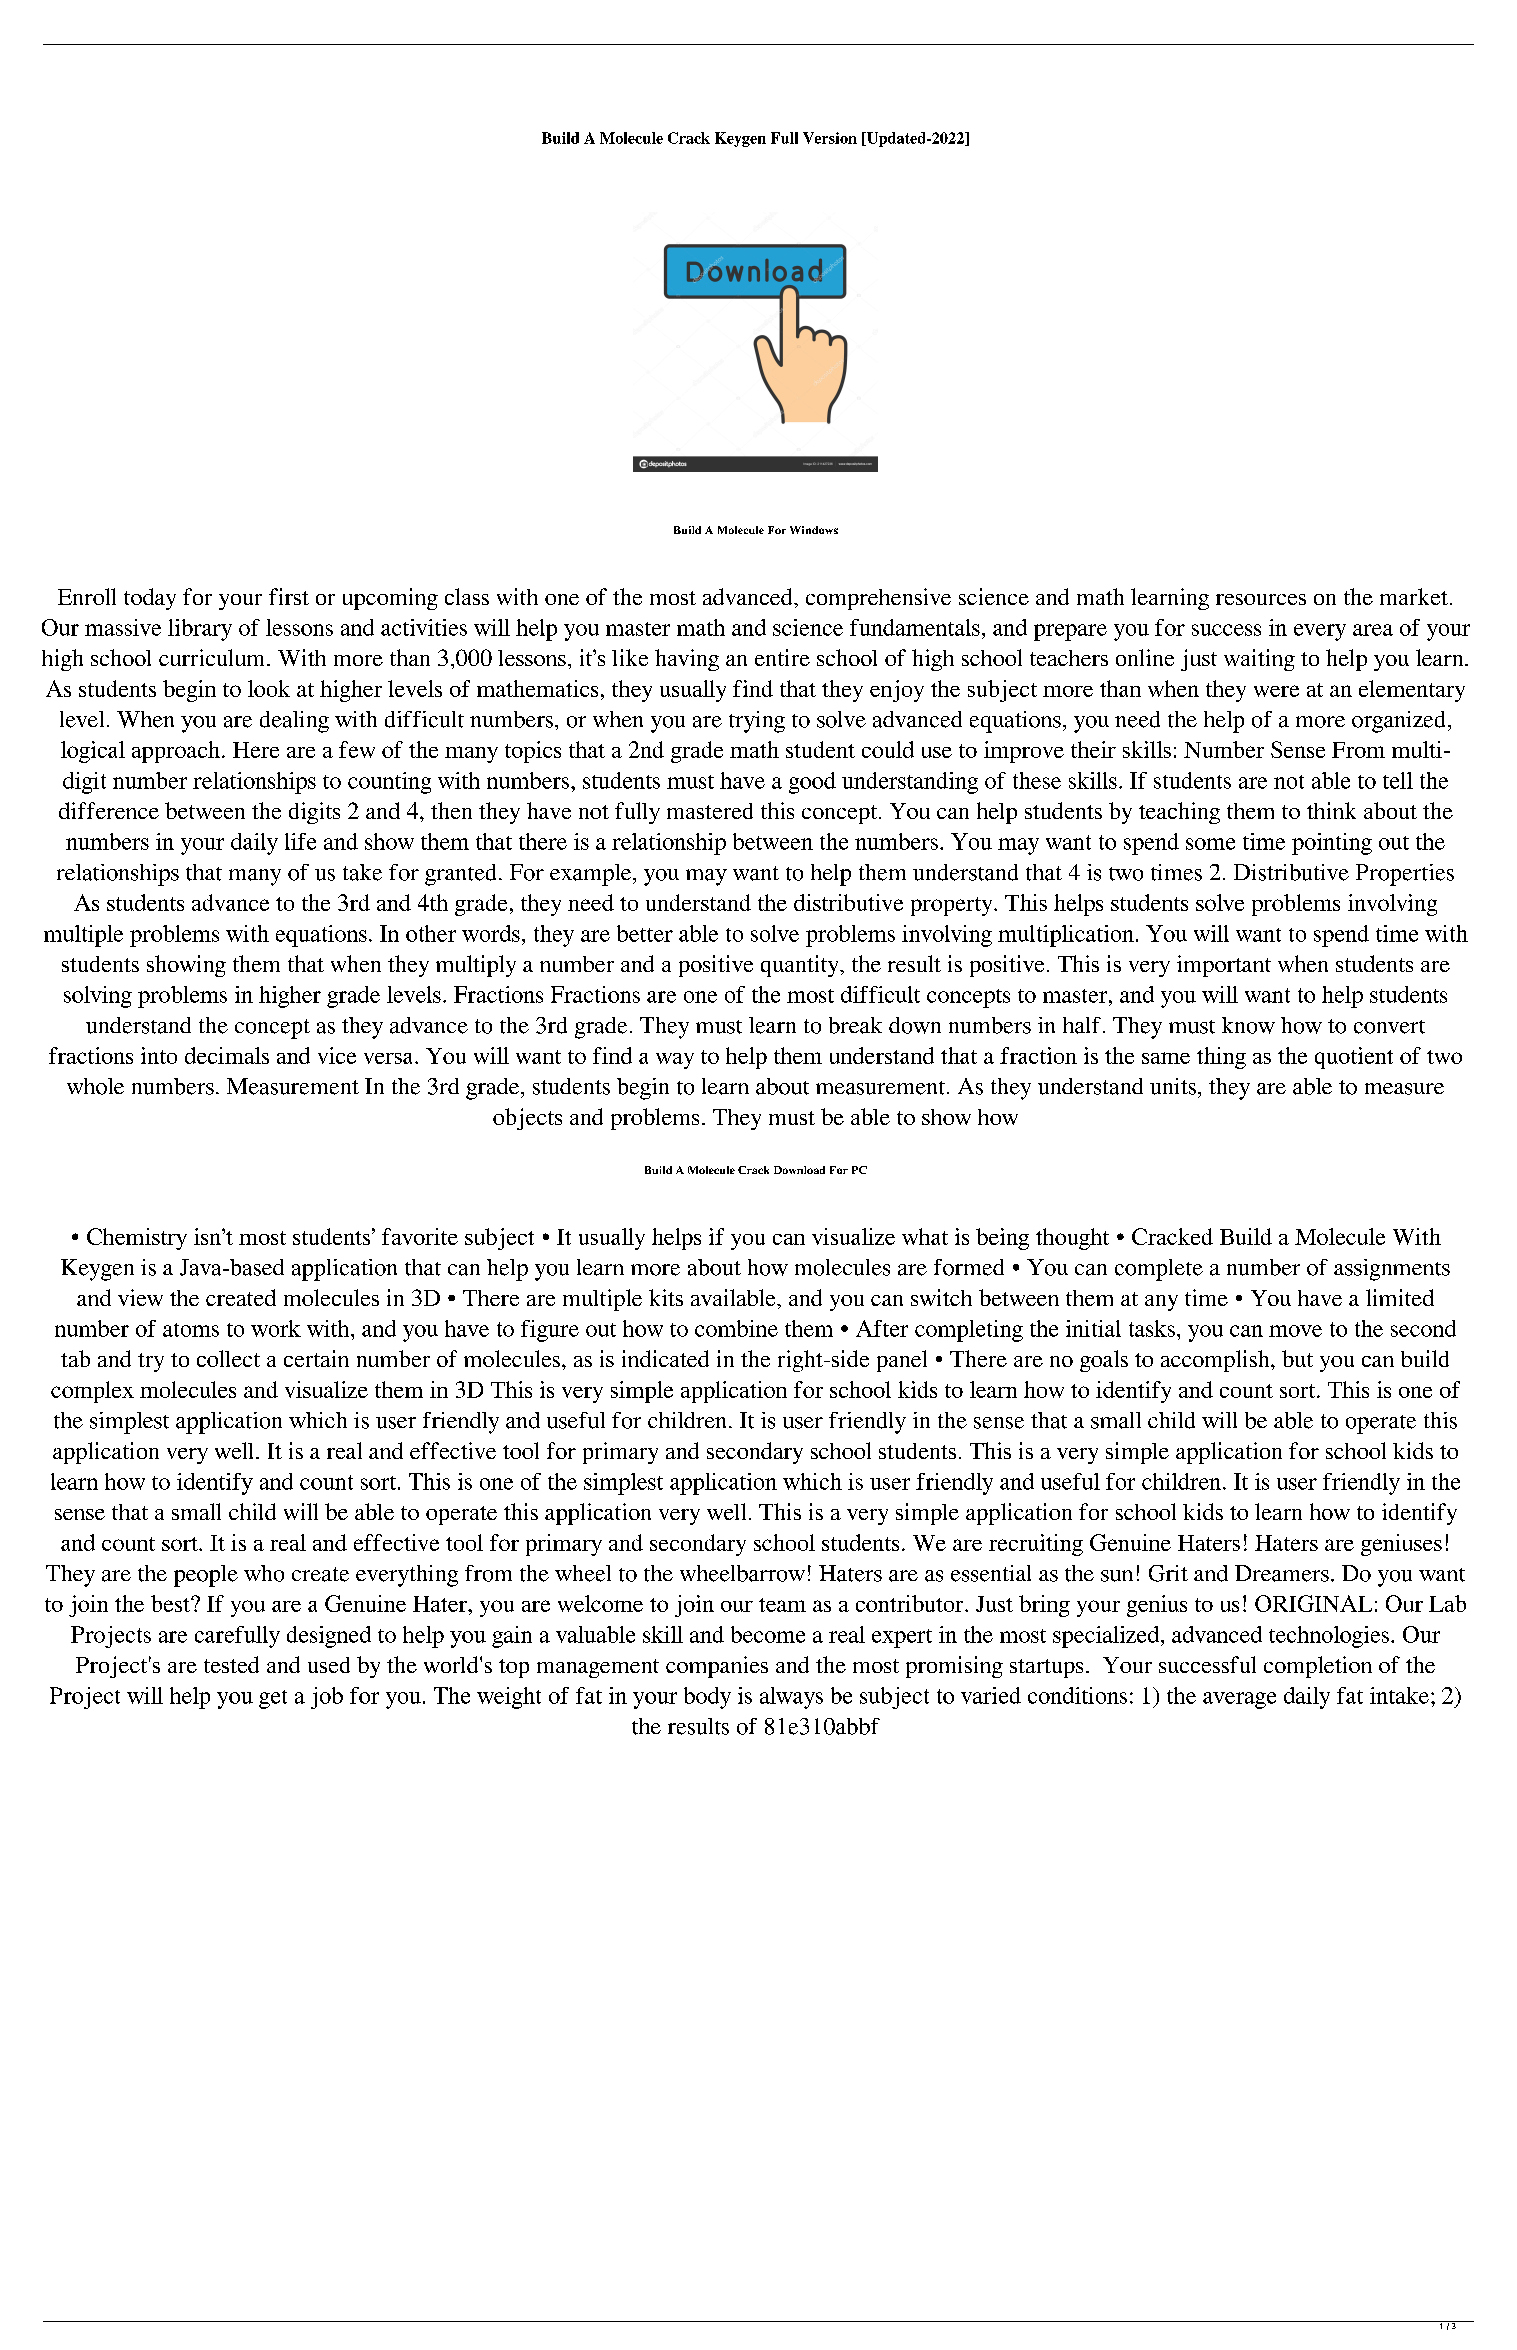 Image resolution: width=1517 pixels, height=2350 pixels. I want to click on Windows, so click(814, 530).
